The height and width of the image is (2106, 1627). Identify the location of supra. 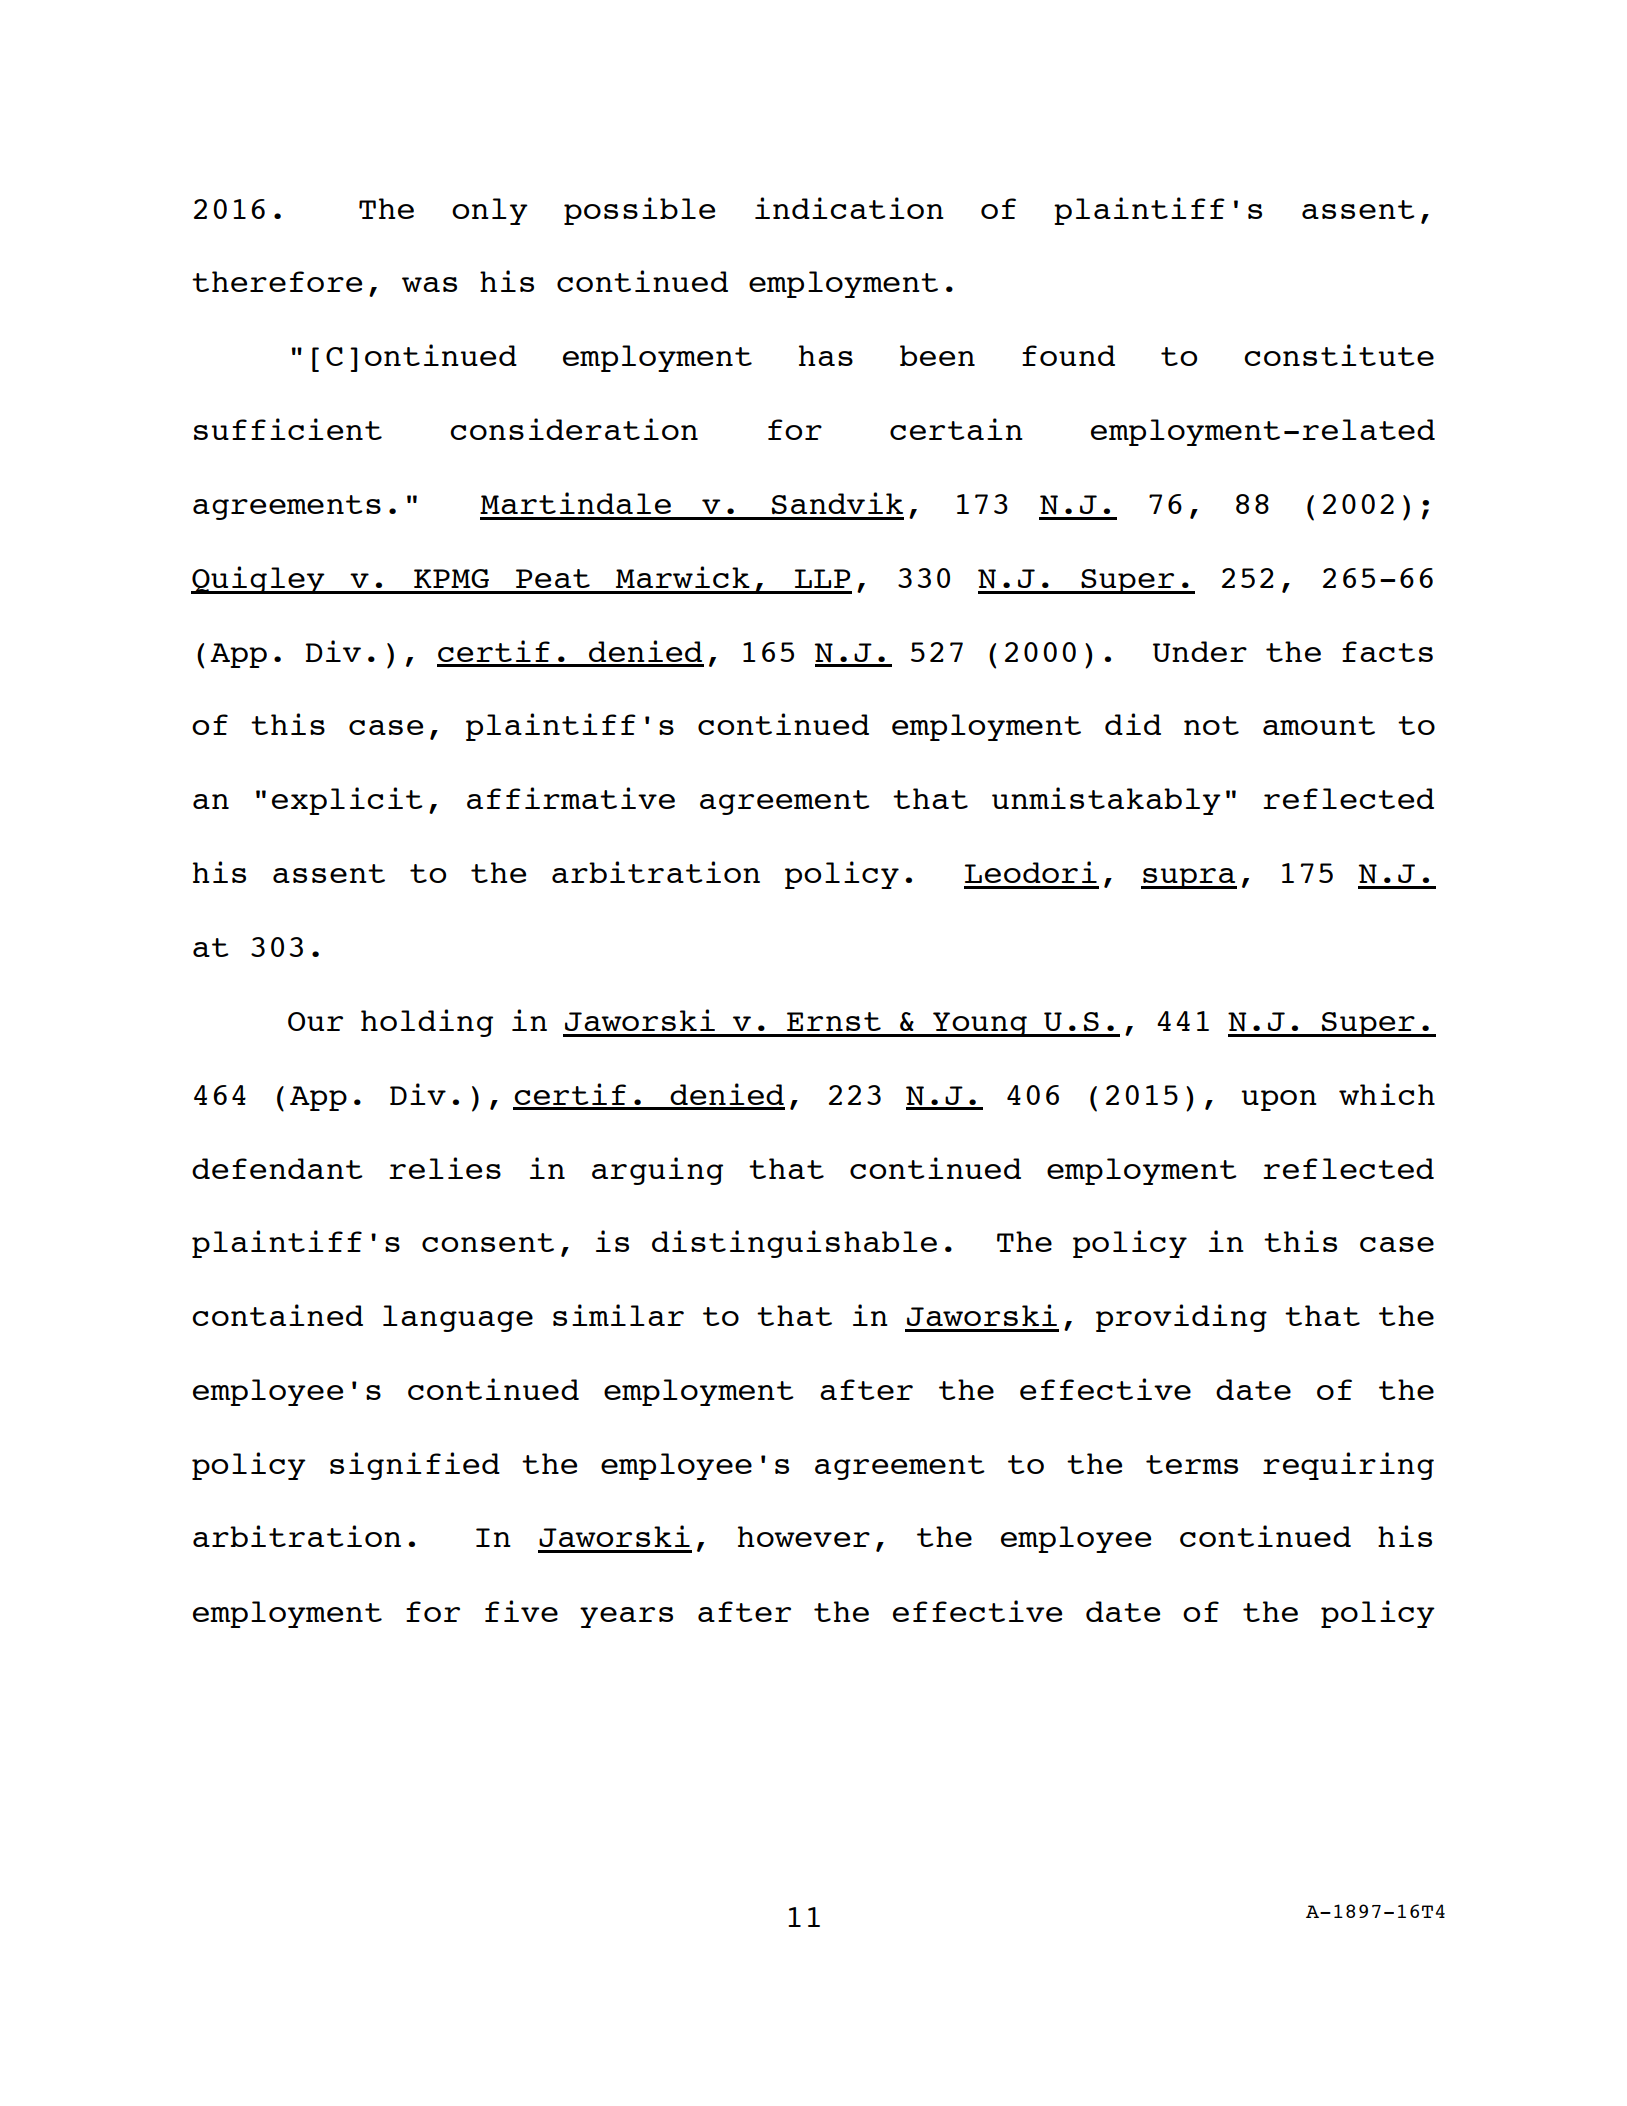
(1189, 878).
